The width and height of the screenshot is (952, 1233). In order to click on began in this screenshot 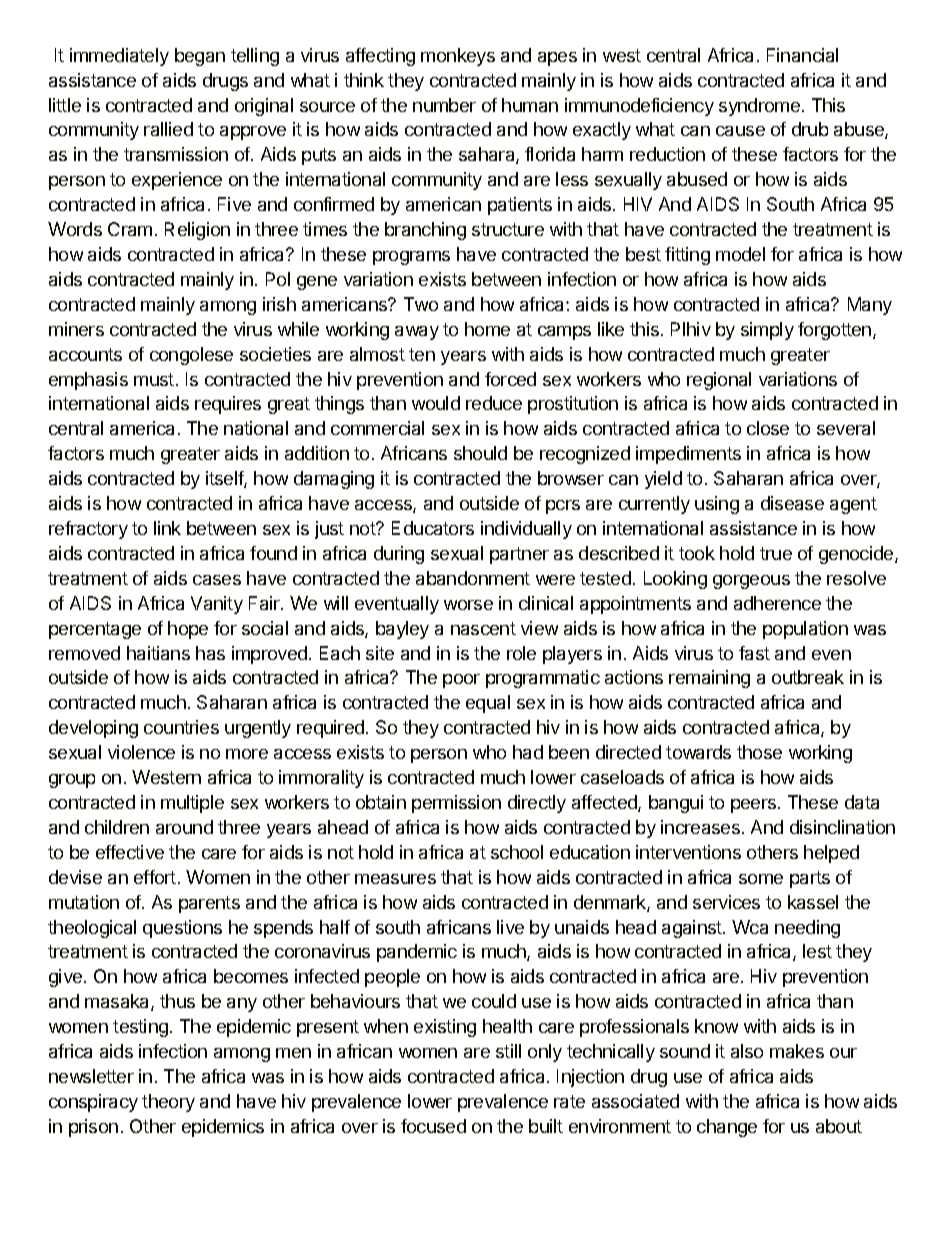, I will do `click(200, 57)`.
